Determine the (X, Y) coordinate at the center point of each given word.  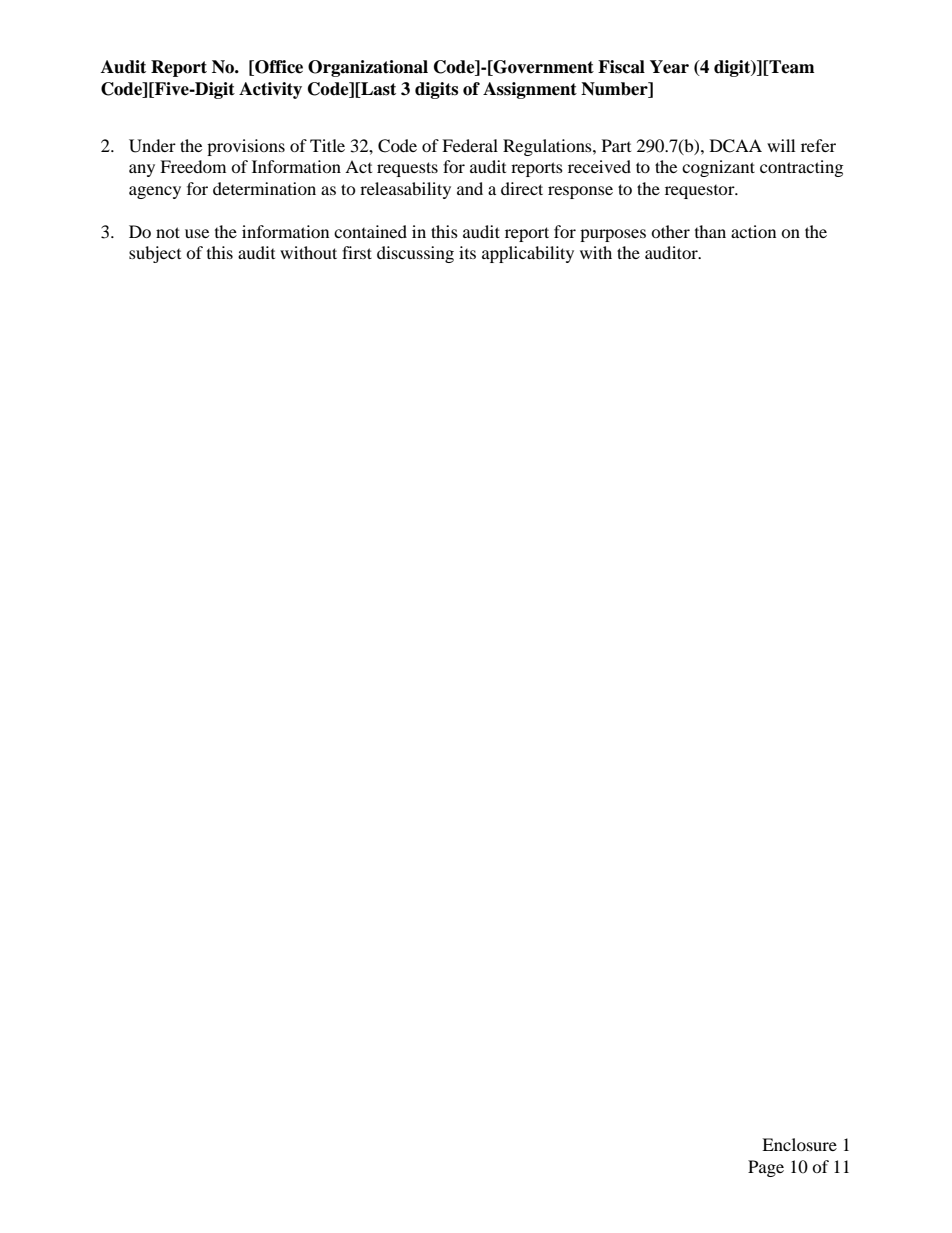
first (357, 252)
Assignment (530, 90)
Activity (270, 90)
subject (155, 254)
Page (766, 1168)
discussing (415, 254)
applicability (528, 254)
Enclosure (799, 1144)
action (753, 231)
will (781, 145)
